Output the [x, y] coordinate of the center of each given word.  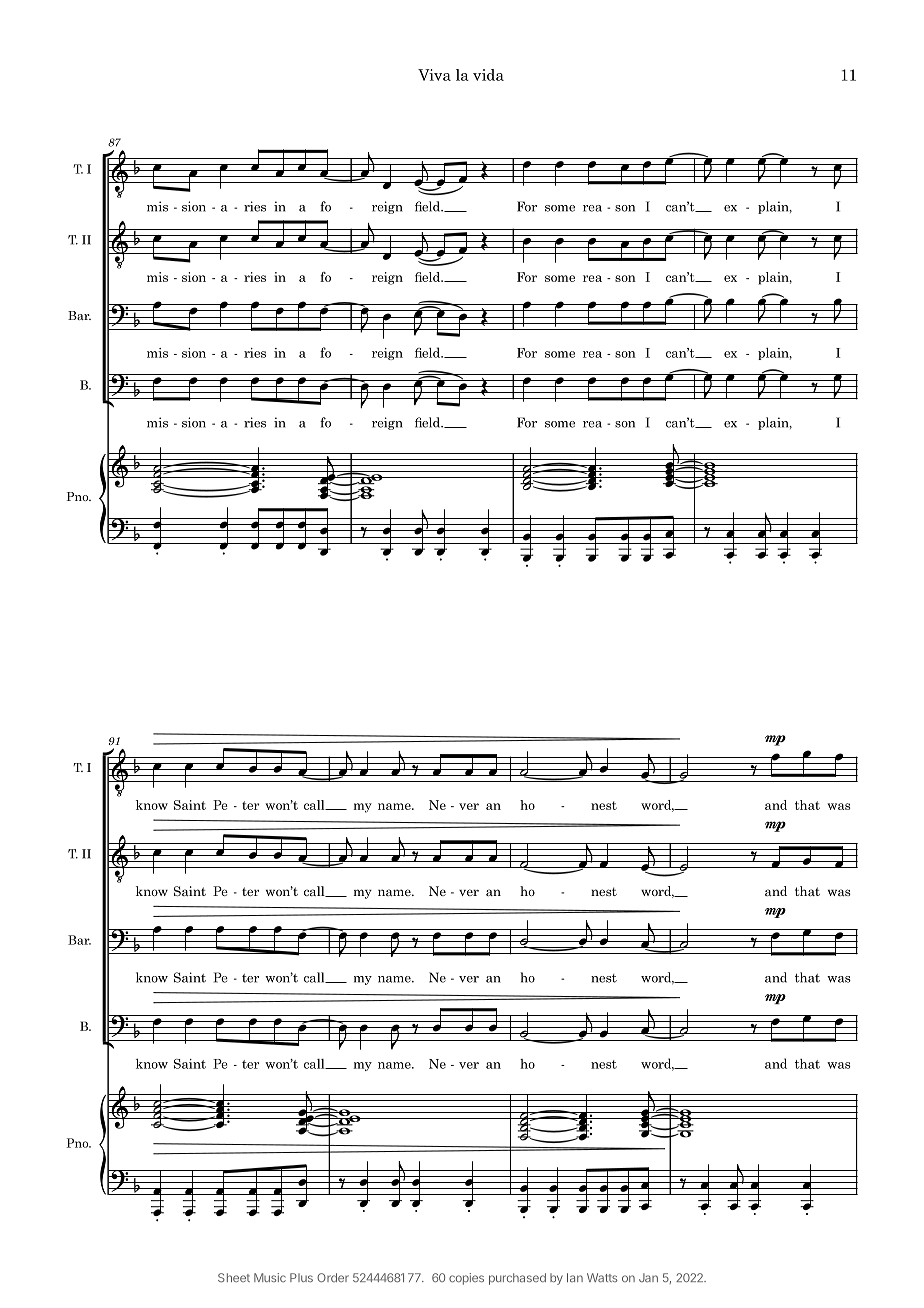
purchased [517, 1279]
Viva [434, 75]
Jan [648, 1277]
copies [466, 1279]
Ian [575, 1277]
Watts [602, 1278]
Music [270, 1277]
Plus [301, 1277]
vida [488, 75]
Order [333, 1277]
